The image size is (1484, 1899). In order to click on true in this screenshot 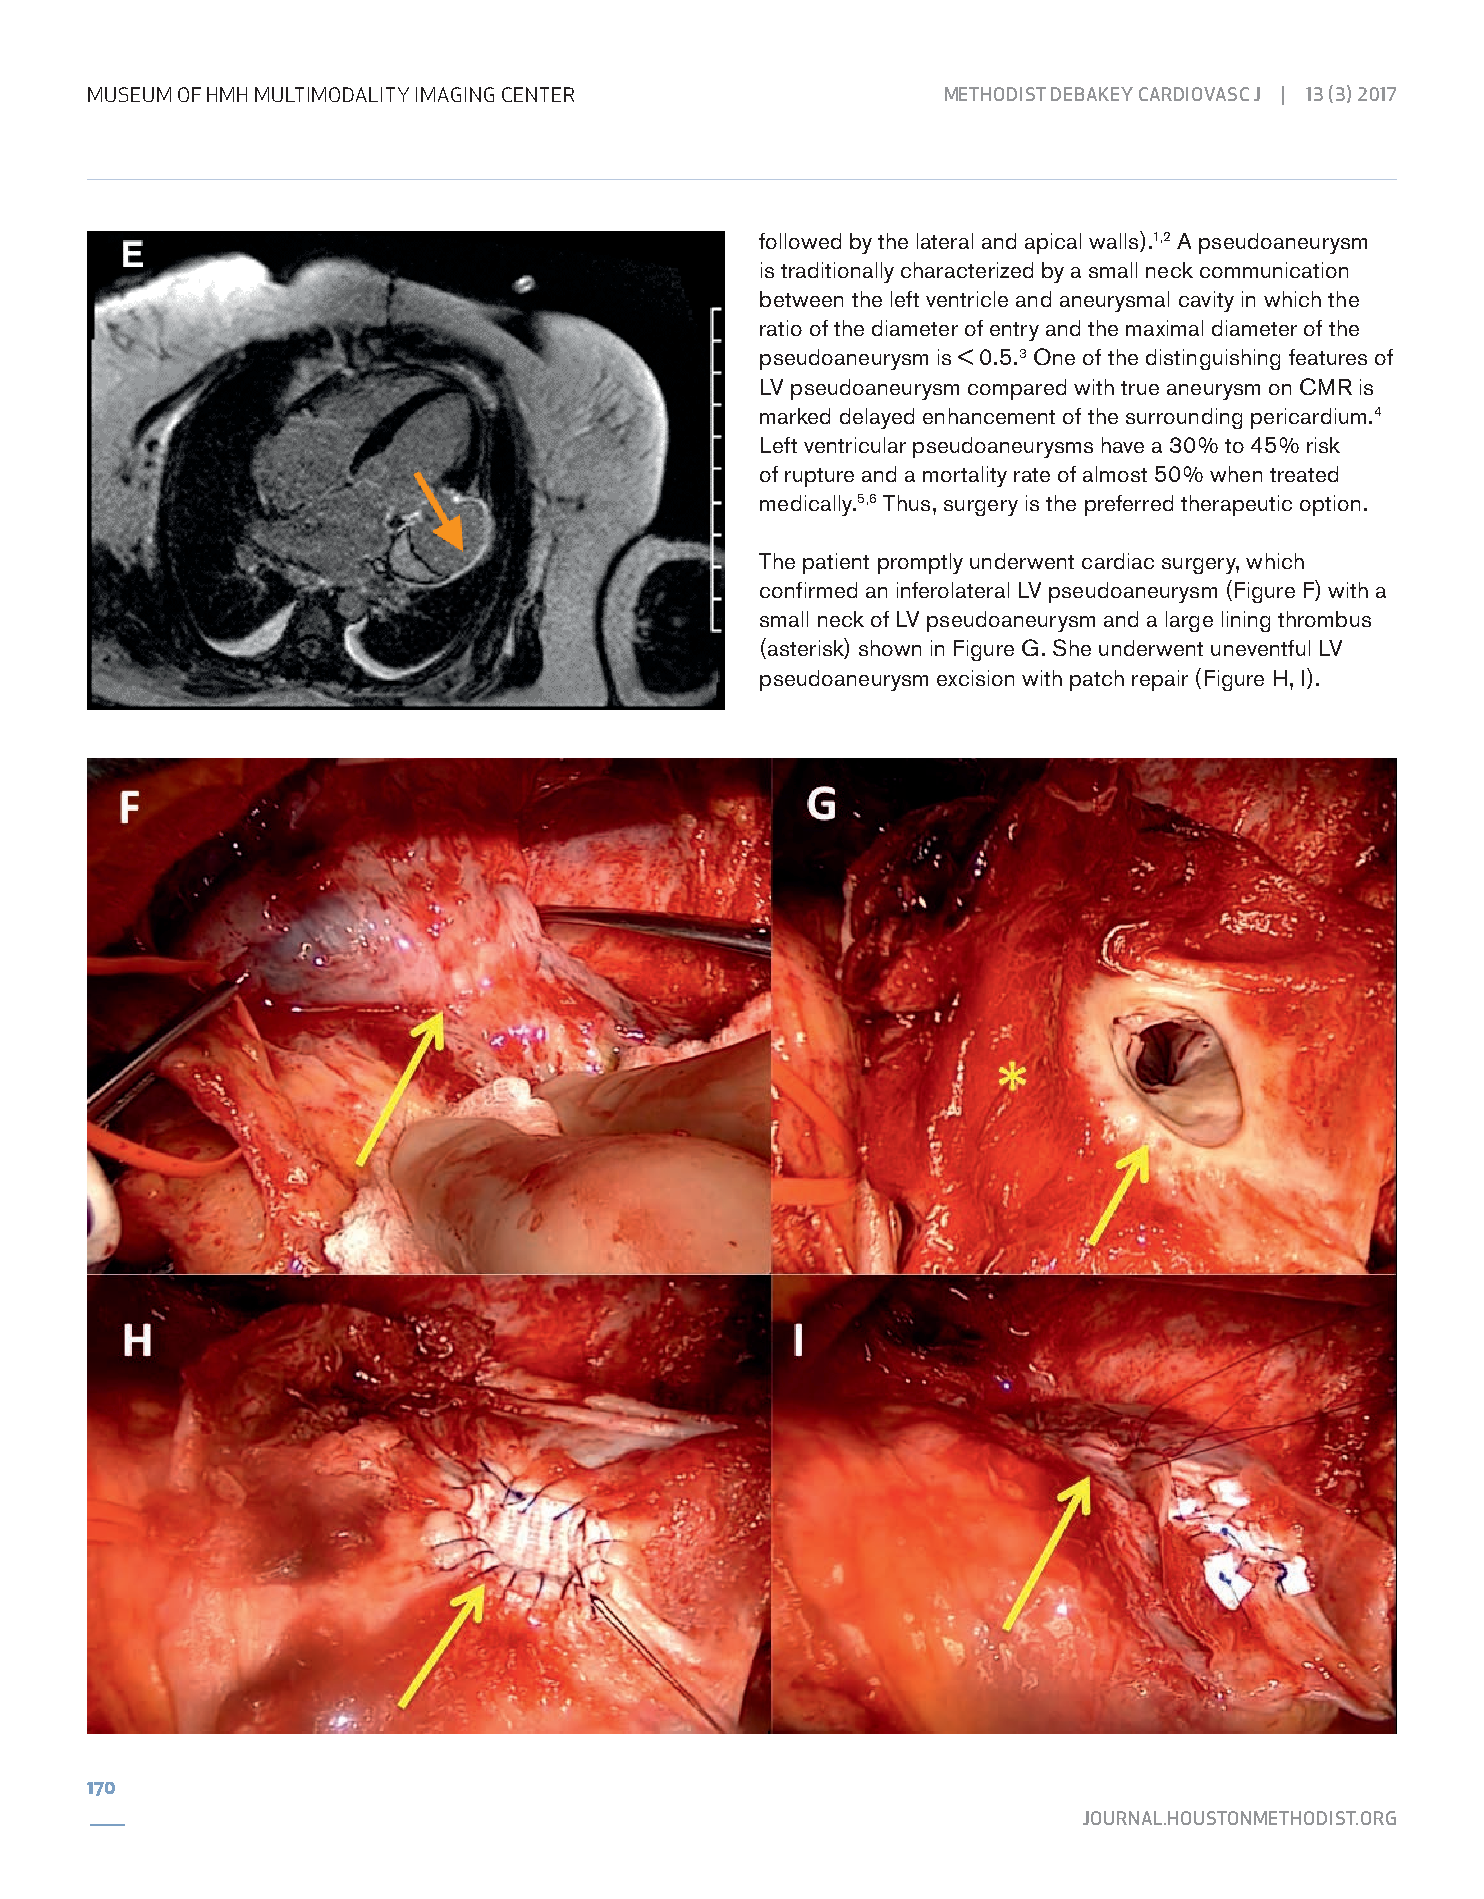, I will do `click(1140, 388)`.
